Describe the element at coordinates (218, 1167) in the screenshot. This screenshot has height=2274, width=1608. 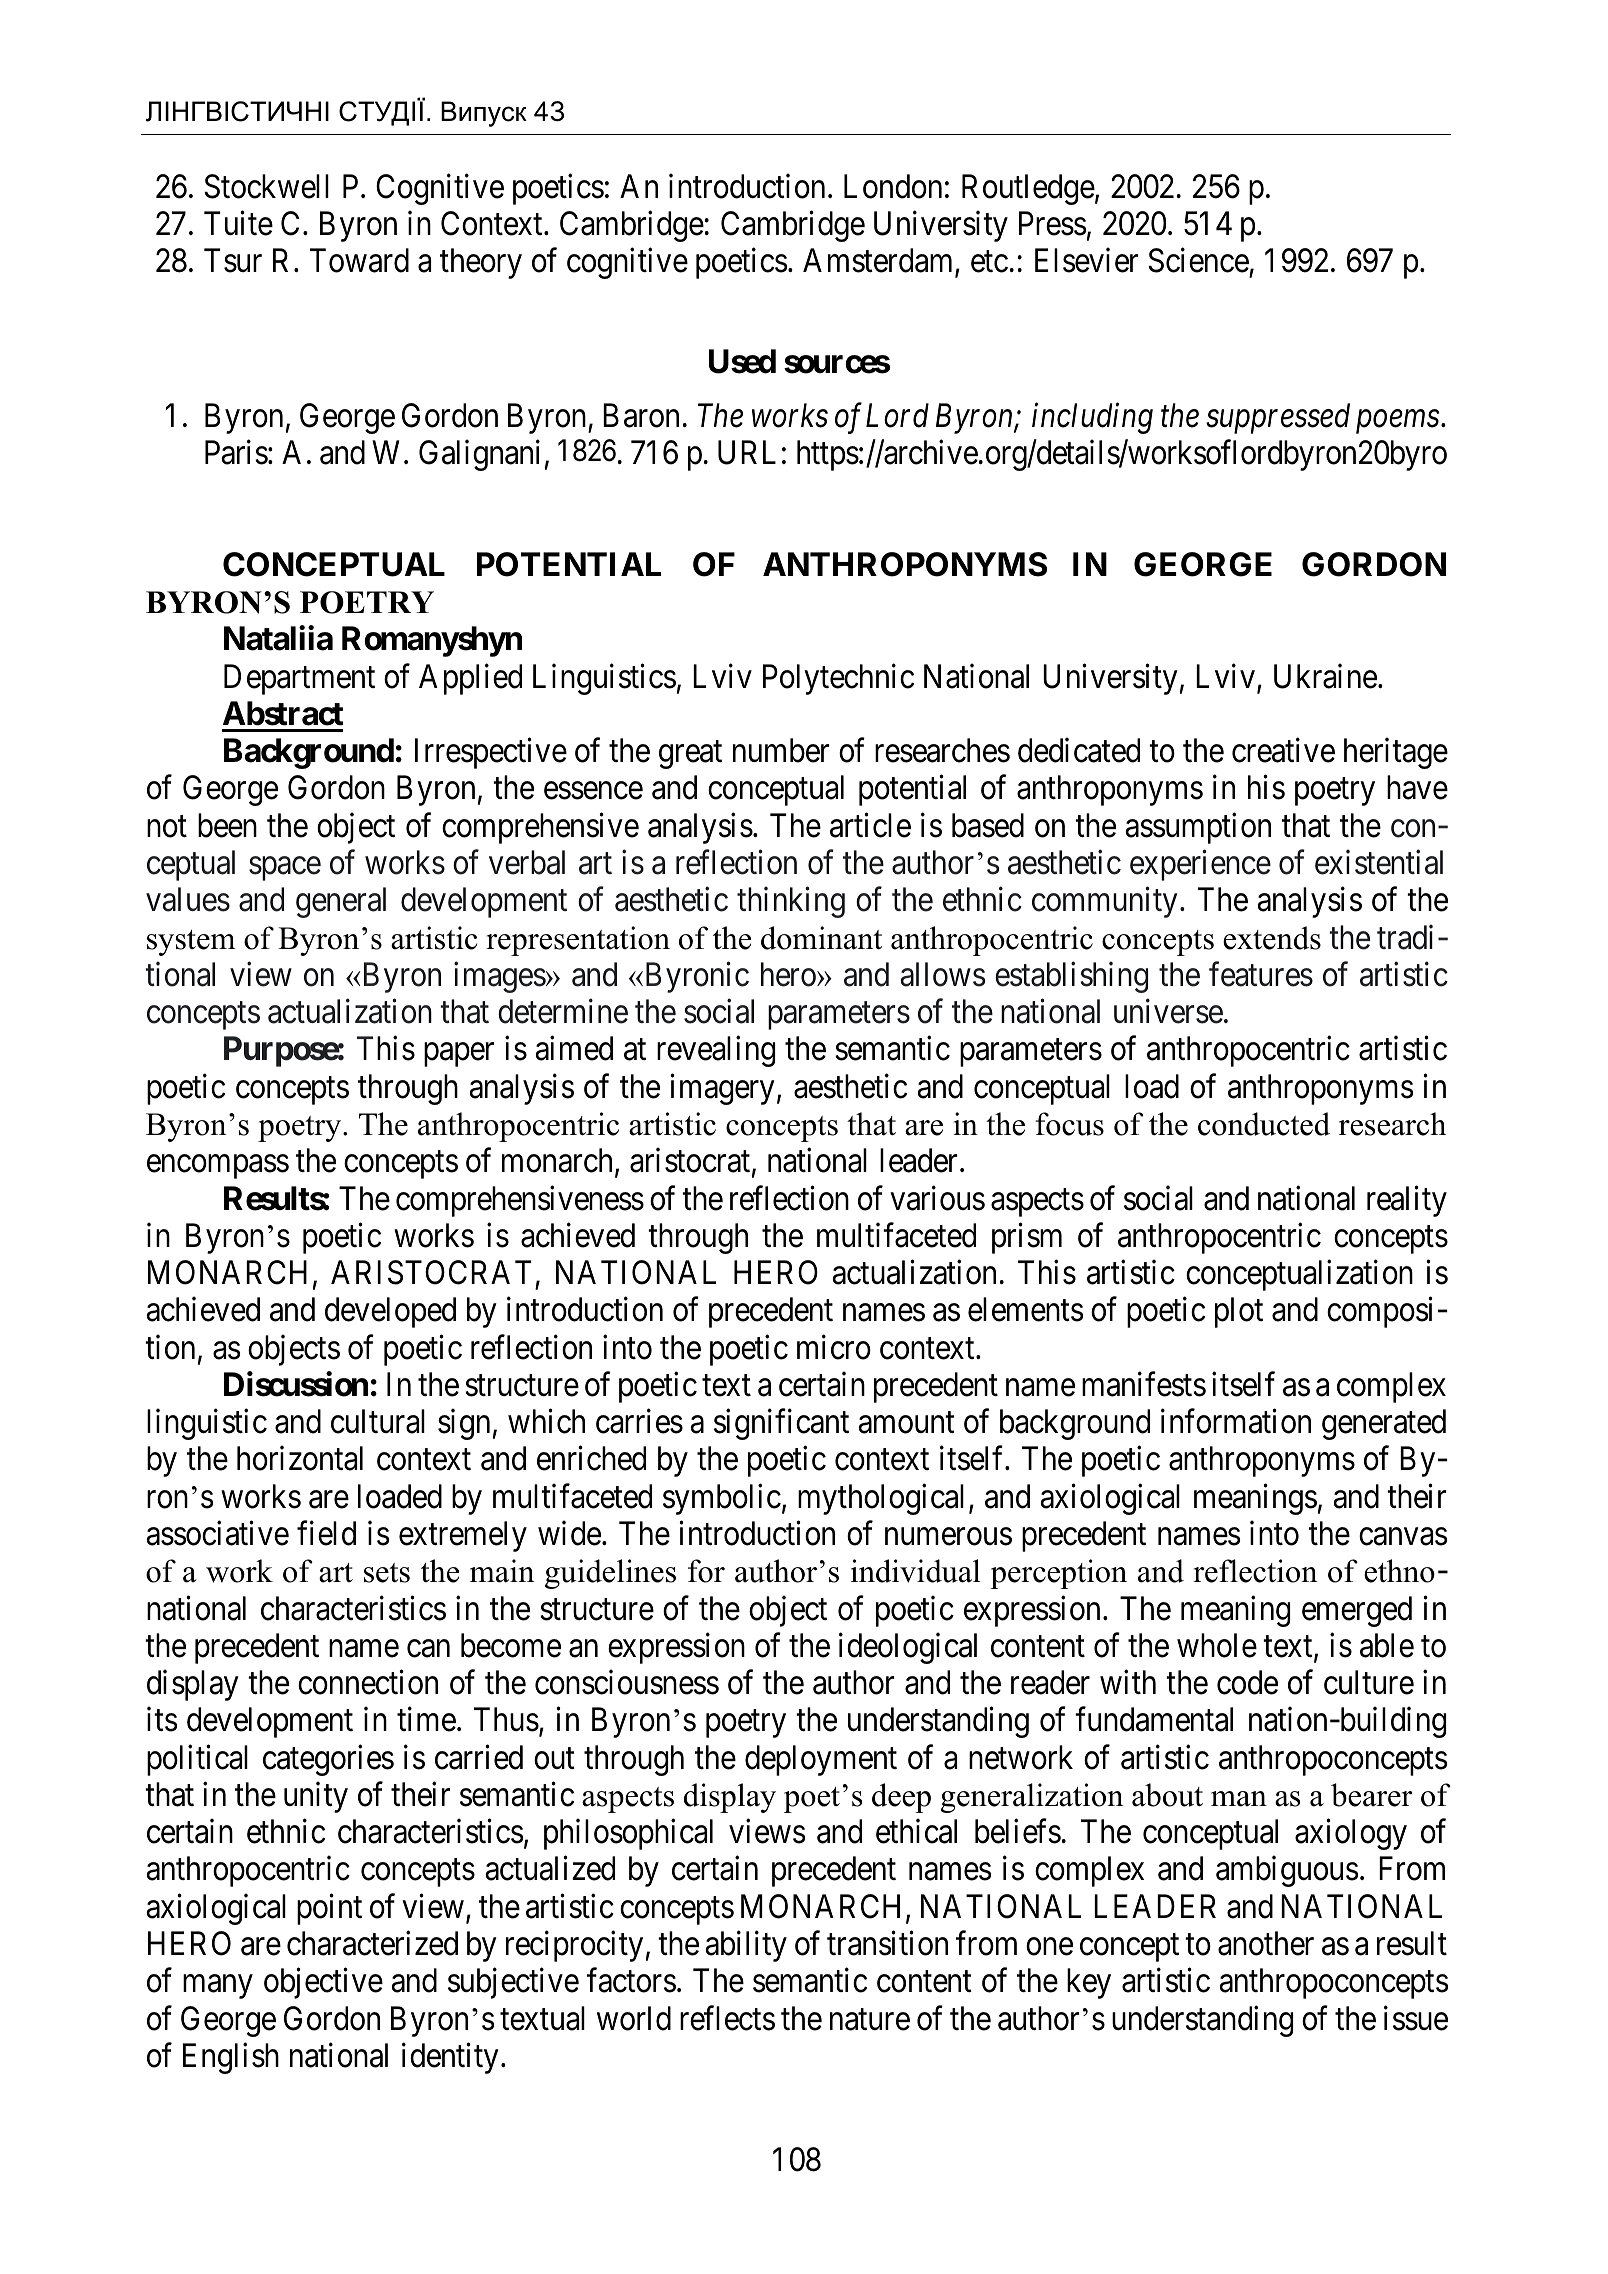
I see `encompass` at that location.
